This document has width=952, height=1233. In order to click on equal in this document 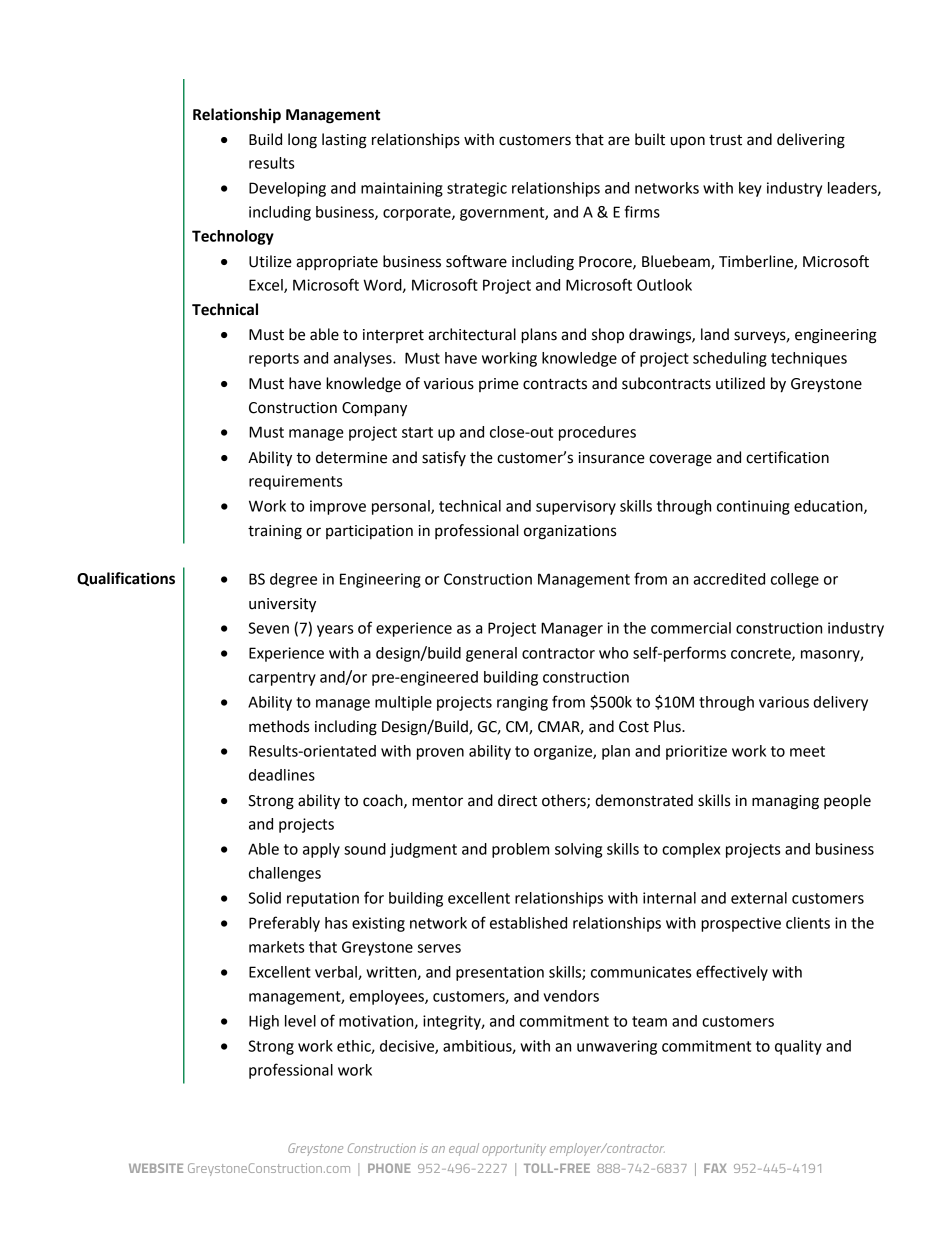, I will do `click(464, 1149)`.
